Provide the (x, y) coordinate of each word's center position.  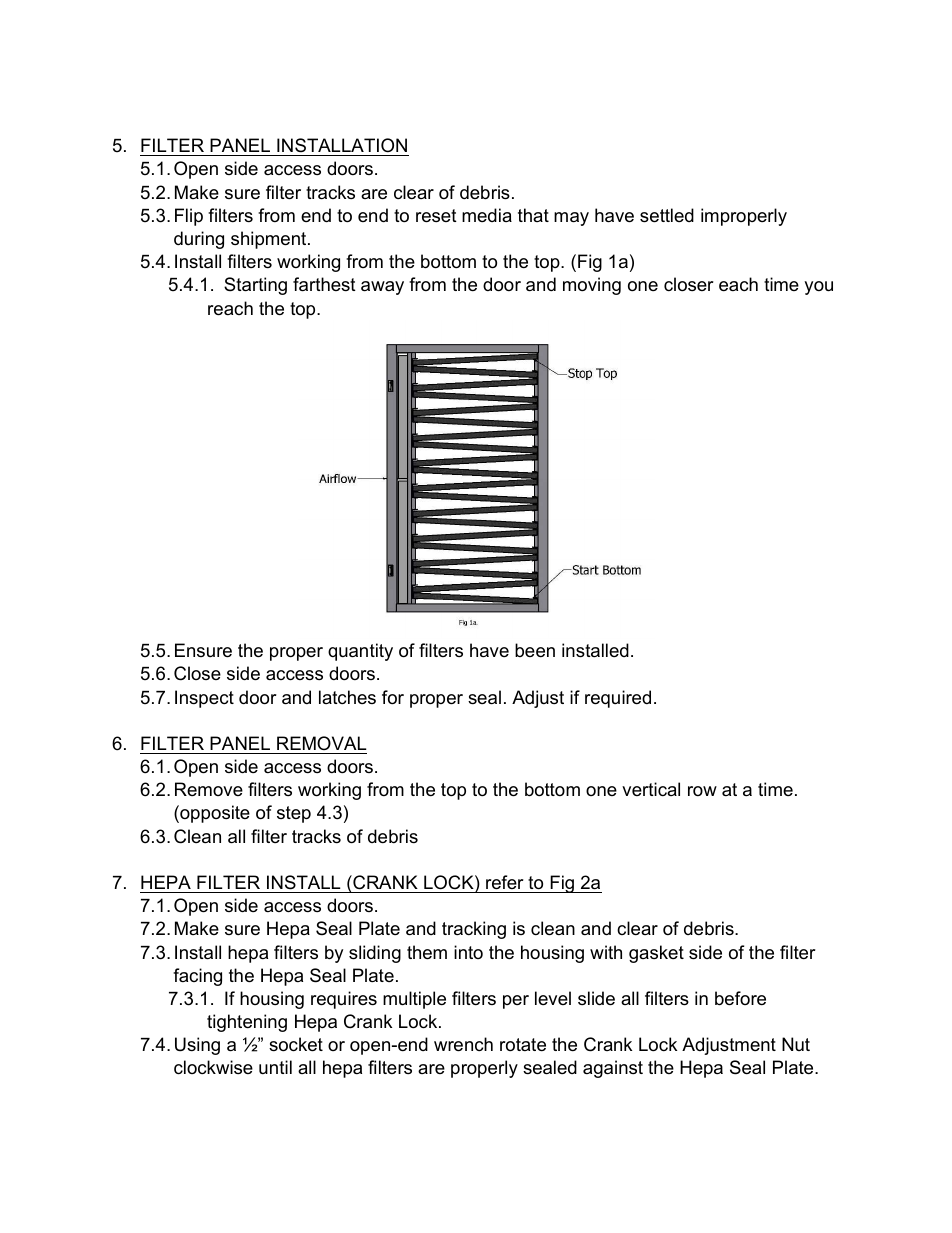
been (535, 650)
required (618, 699)
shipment (270, 240)
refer (505, 882)
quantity (360, 652)
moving (592, 286)
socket (296, 1044)
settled (667, 215)
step (294, 814)
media (487, 215)
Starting (255, 286)
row (702, 791)
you (818, 288)
